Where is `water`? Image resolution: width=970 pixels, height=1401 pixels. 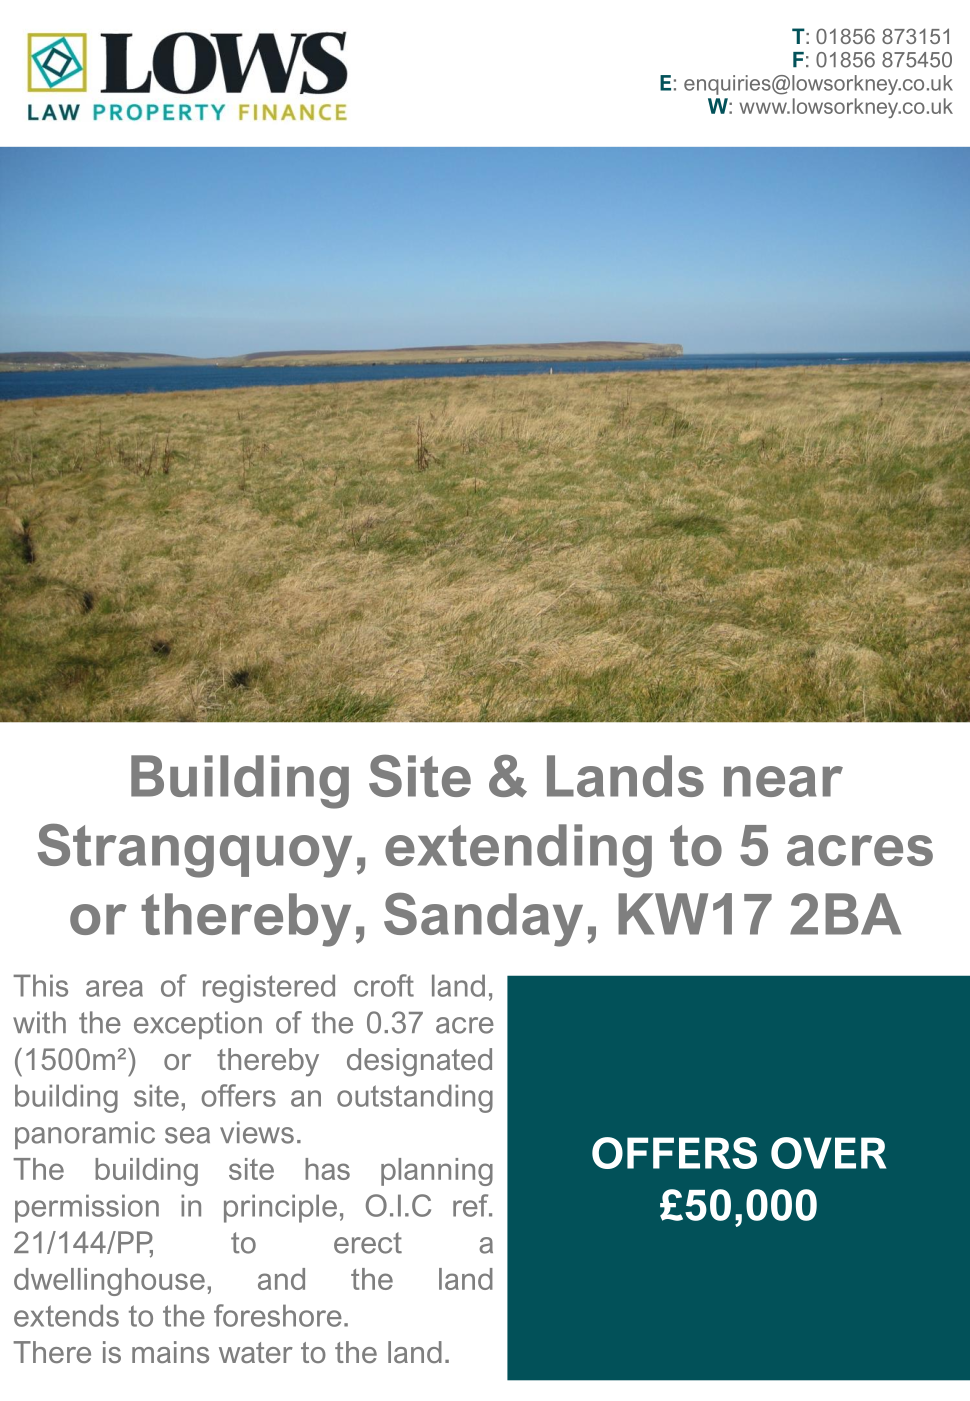
water is located at coordinates (256, 1352).
